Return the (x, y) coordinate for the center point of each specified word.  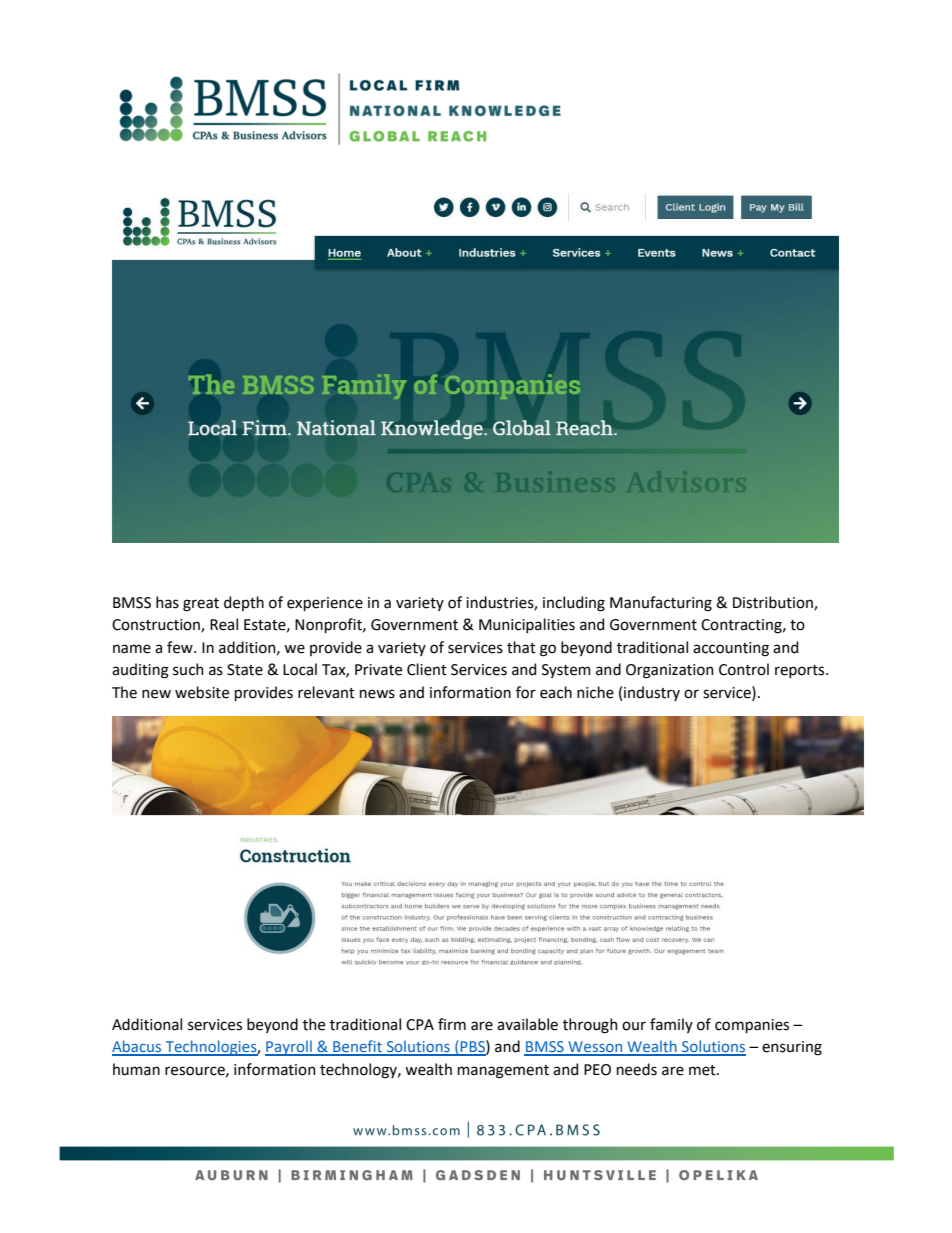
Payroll (289, 1048)
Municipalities (527, 625)
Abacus (138, 1047)
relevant (326, 692)
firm (452, 1024)
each (556, 692)
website (202, 692)
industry (652, 693)
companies (752, 1026)
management (503, 1072)
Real (224, 624)
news (377, 694)
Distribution (774, 603)
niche (595, 692)
